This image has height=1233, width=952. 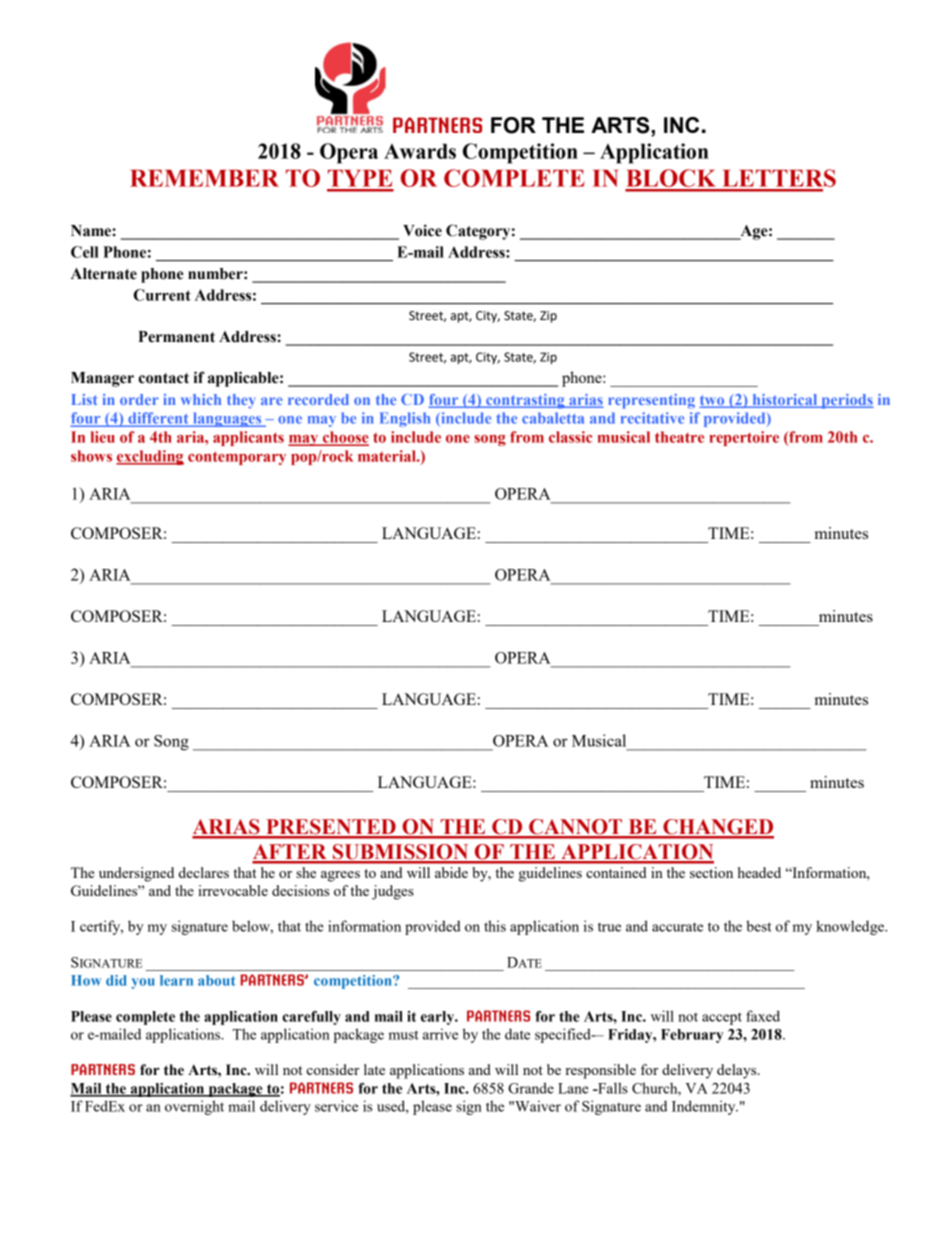 What do you see at coordinates (785, 401) in the image?
I see `historical` at bounding box center [785, 401].
